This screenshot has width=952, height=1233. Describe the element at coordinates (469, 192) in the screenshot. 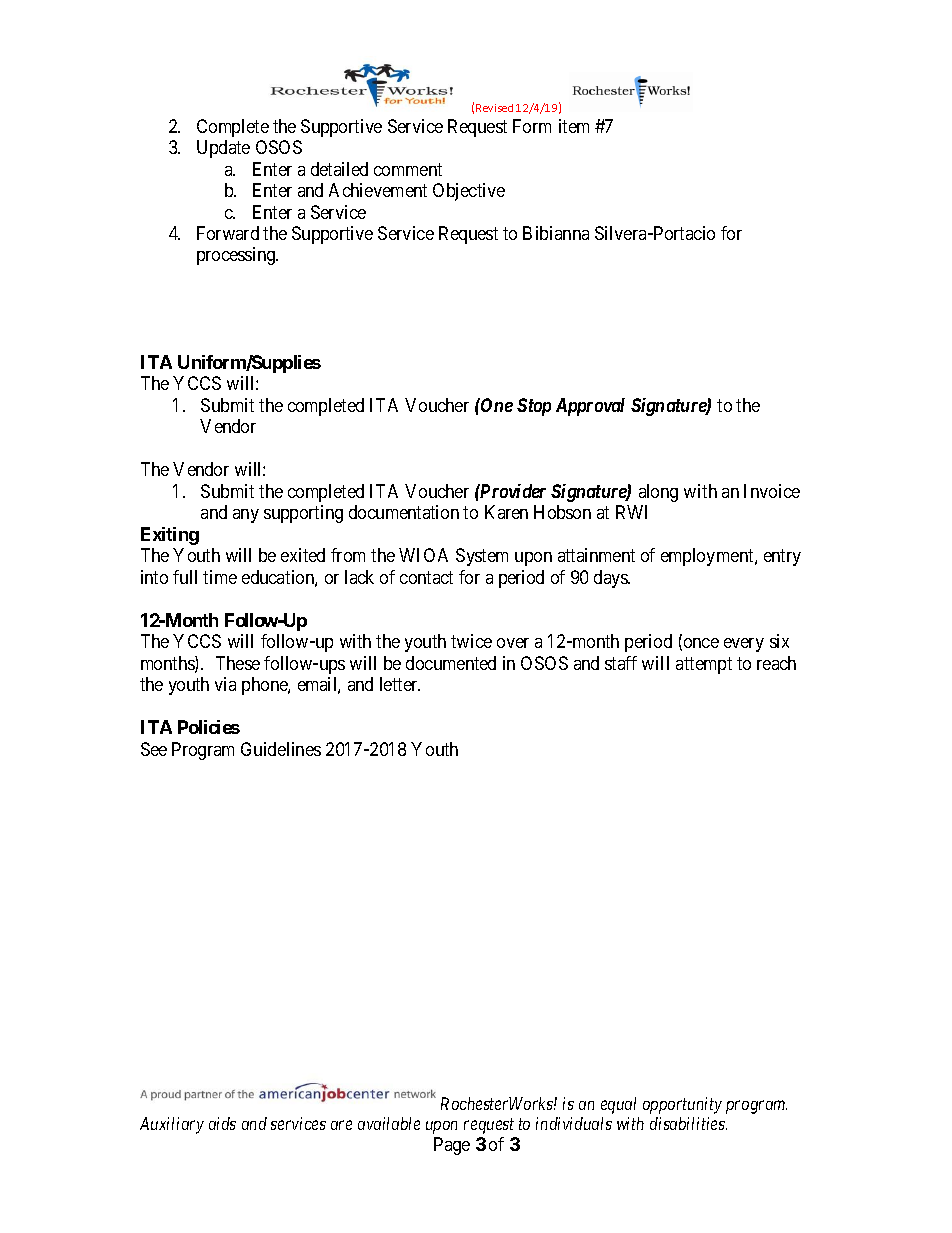

I see `Objective` at that location.
